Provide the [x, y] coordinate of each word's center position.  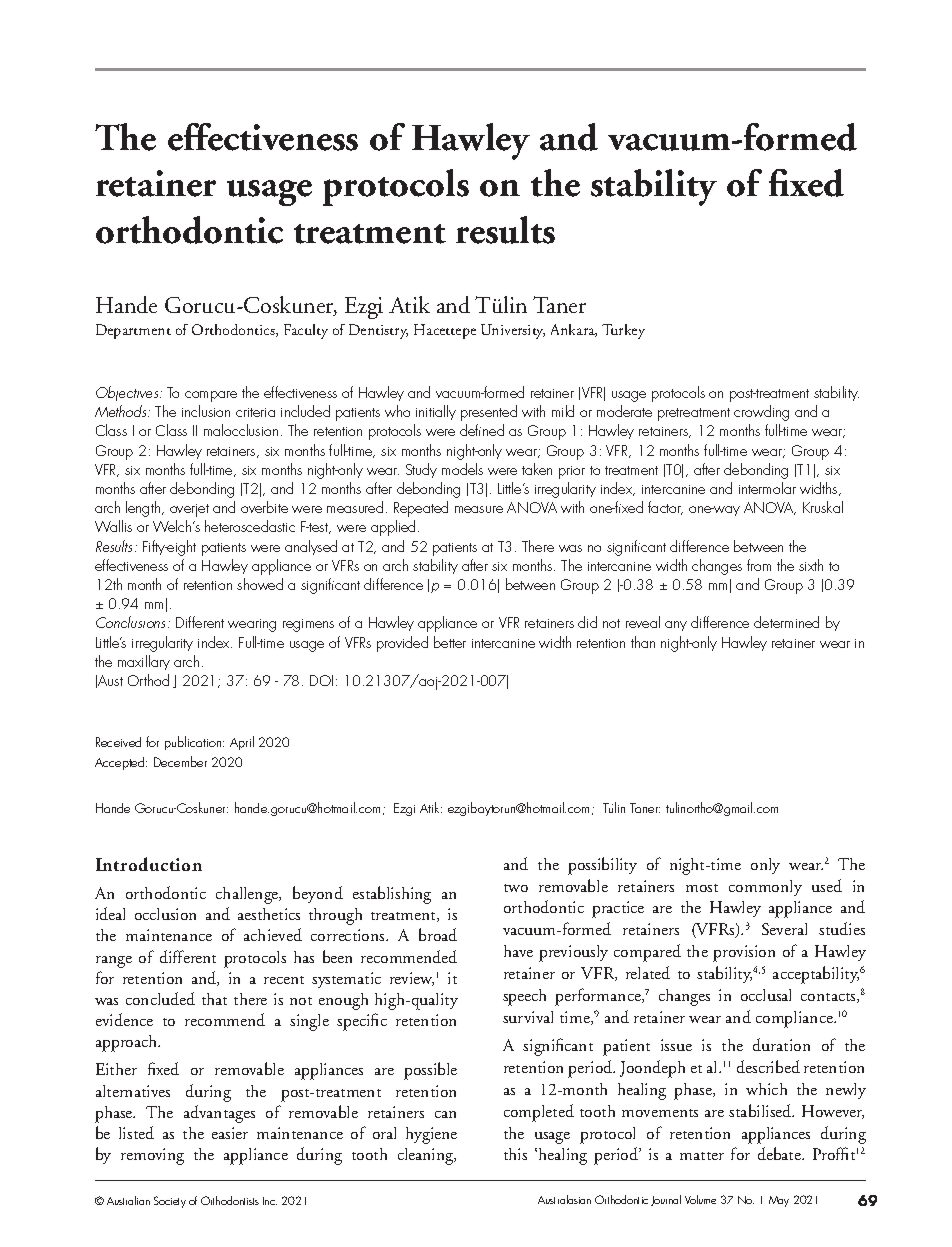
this [515, 1154]
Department [133, 331]
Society [170, 1202]
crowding [761, 413]
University [513, 331]
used [827, 885]
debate [781, 1153]
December [180, 761]
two [516, 888]
